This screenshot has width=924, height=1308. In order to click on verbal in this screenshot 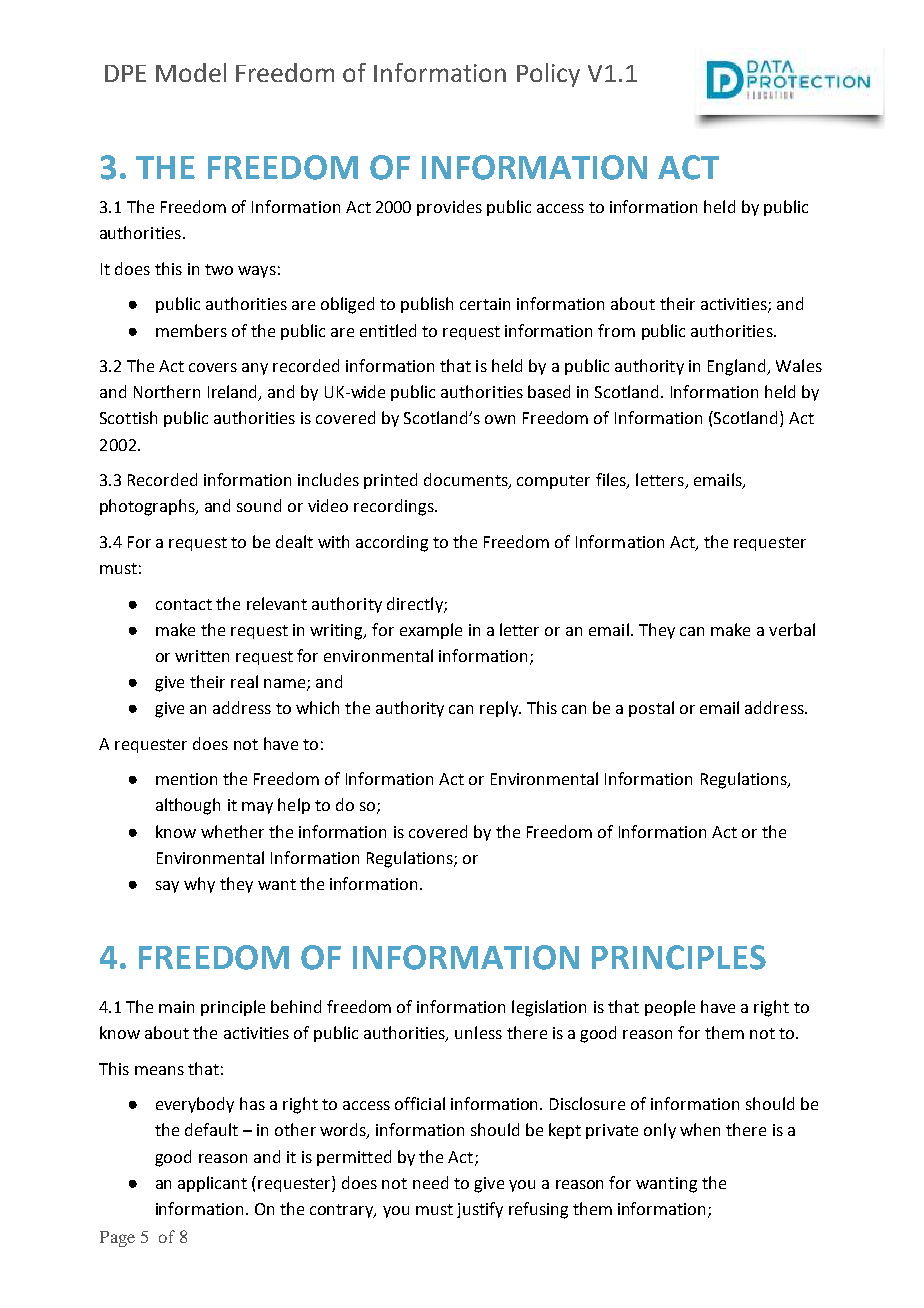, I will do `click(792, 629)`.
